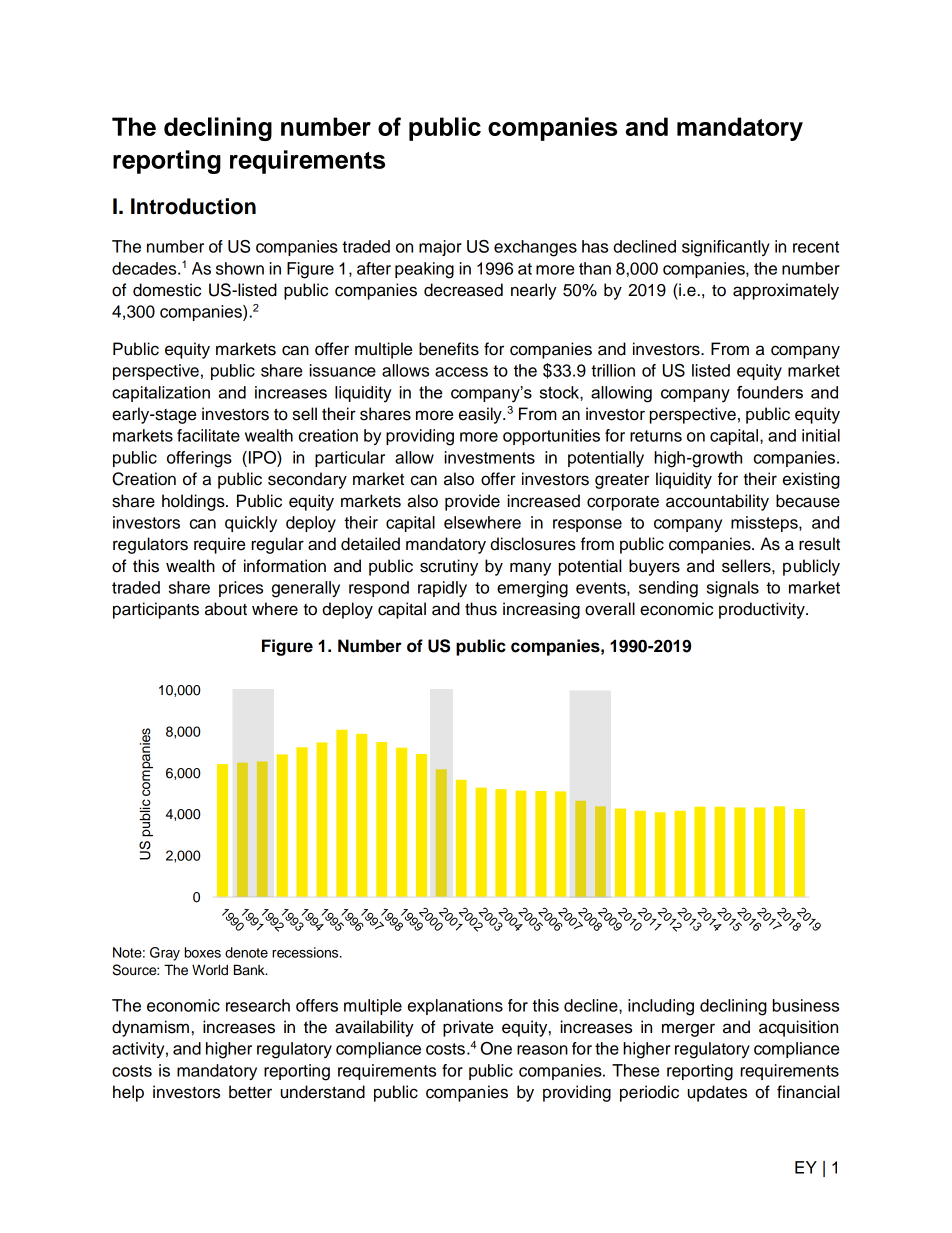  I want to click on significantly, so click(726, 248).
